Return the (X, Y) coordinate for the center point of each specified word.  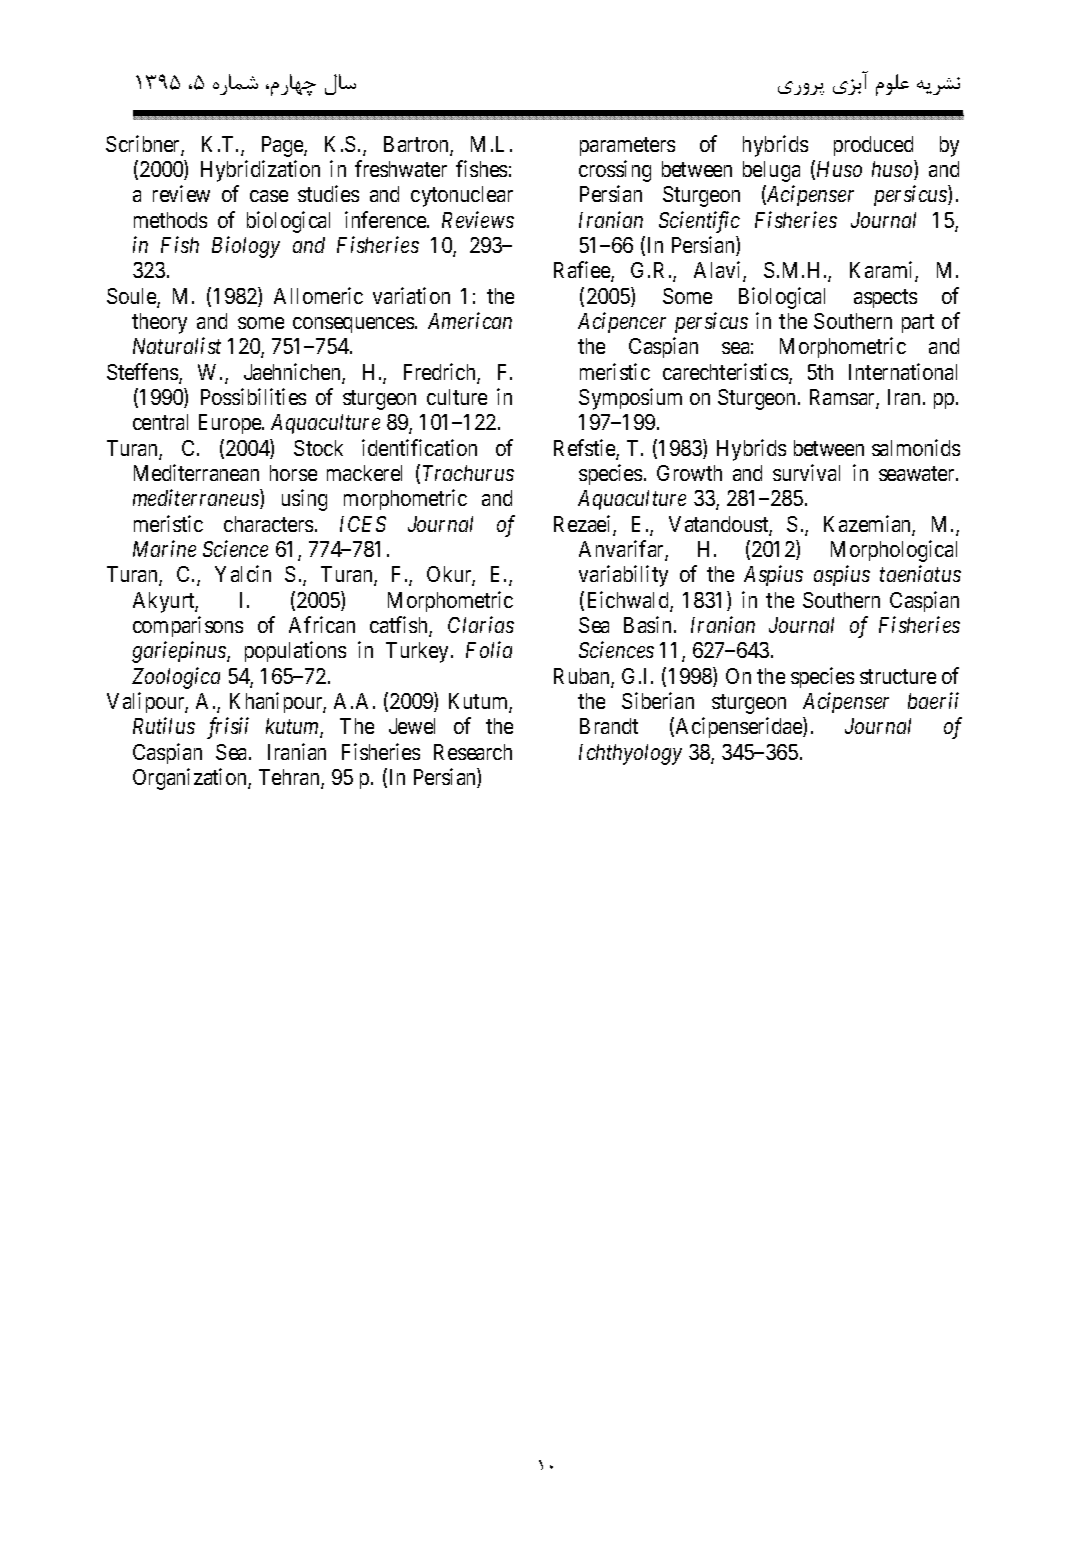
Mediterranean (196, 472)
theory (159, 323)
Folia (489, 649)
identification (419, 447)
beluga (771, 171)
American (470, 320)
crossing (615, 171)
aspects (885, 298)
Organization (191, 779)
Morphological (894, 551)
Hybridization (260, 171)
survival (806, 472)
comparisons (188, 626)
